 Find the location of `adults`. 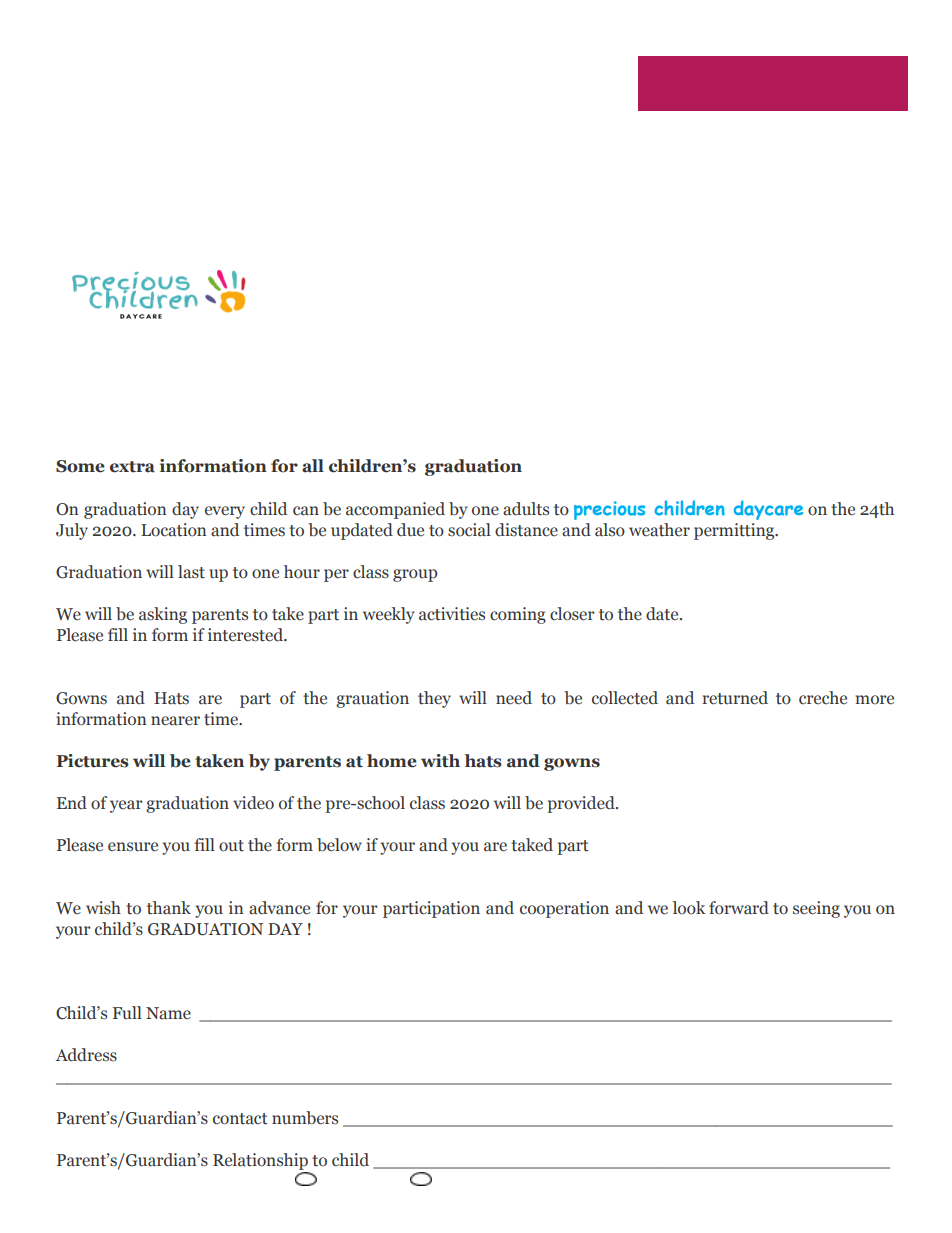

adults is located at coordinates (526, 509).
